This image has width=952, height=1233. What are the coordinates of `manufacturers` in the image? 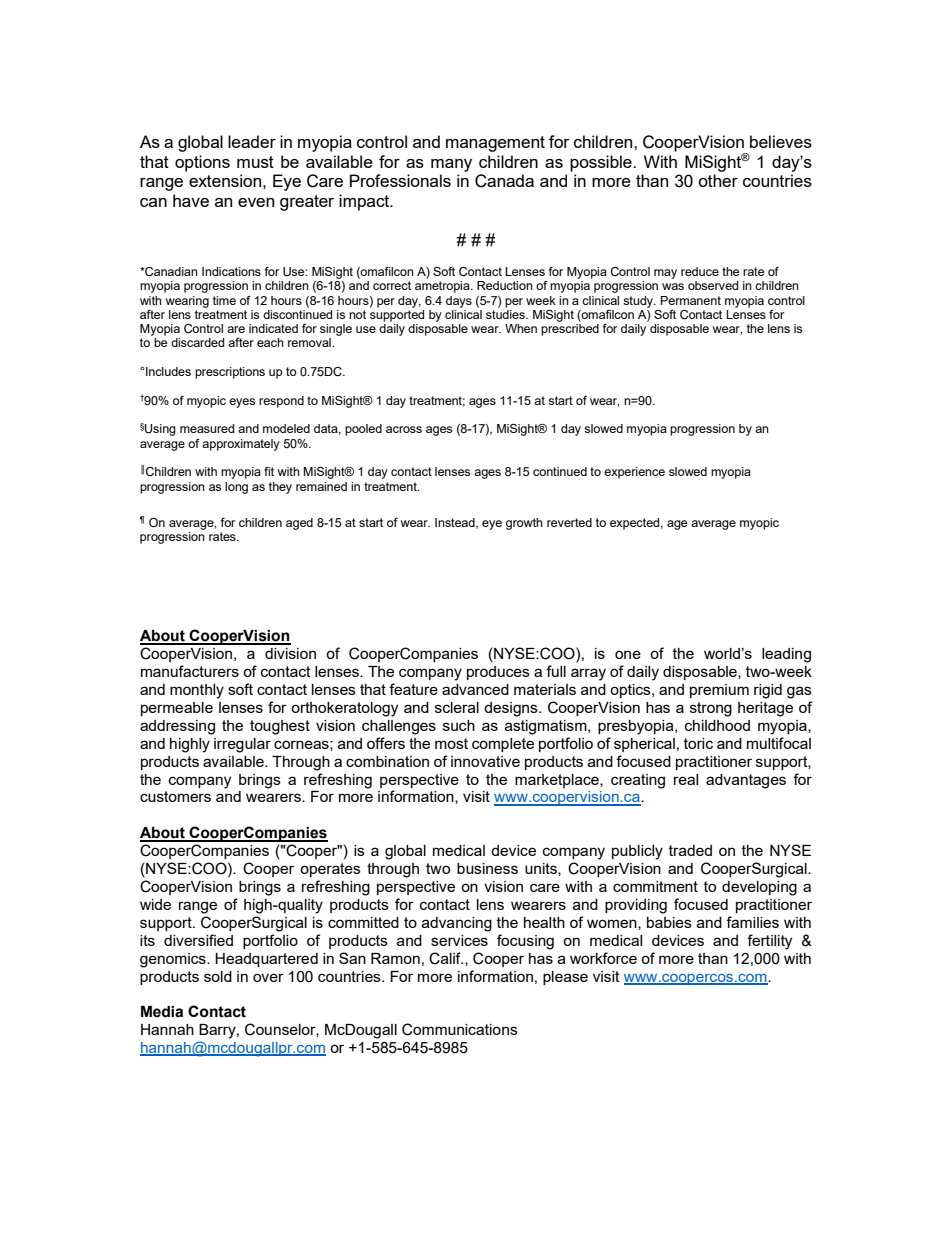 It's located at (190, 671).
